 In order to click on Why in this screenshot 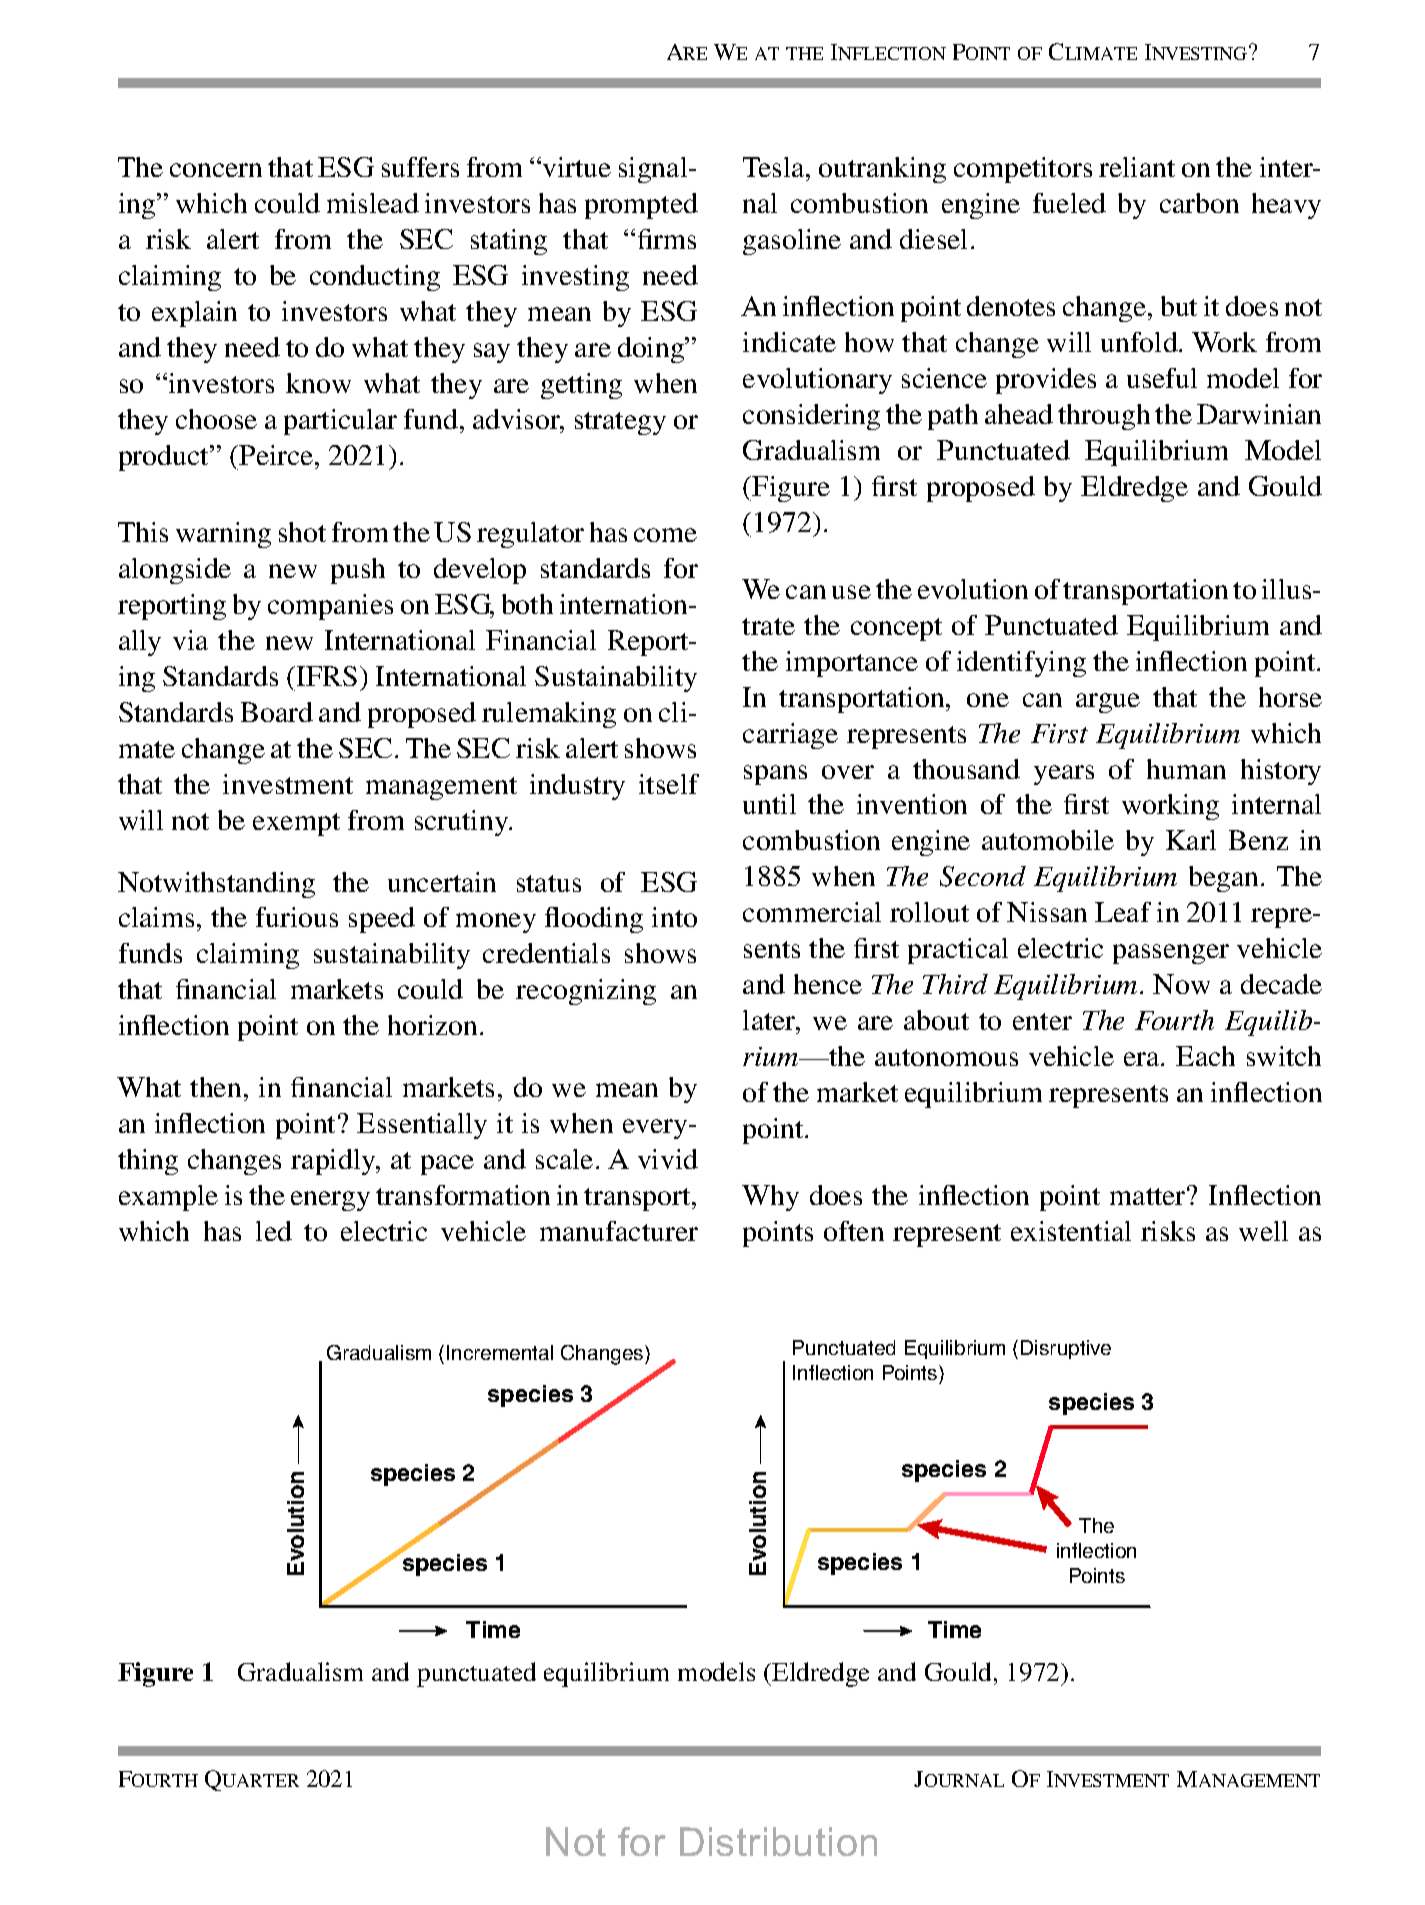, I will do `click(770, 1198)`.
